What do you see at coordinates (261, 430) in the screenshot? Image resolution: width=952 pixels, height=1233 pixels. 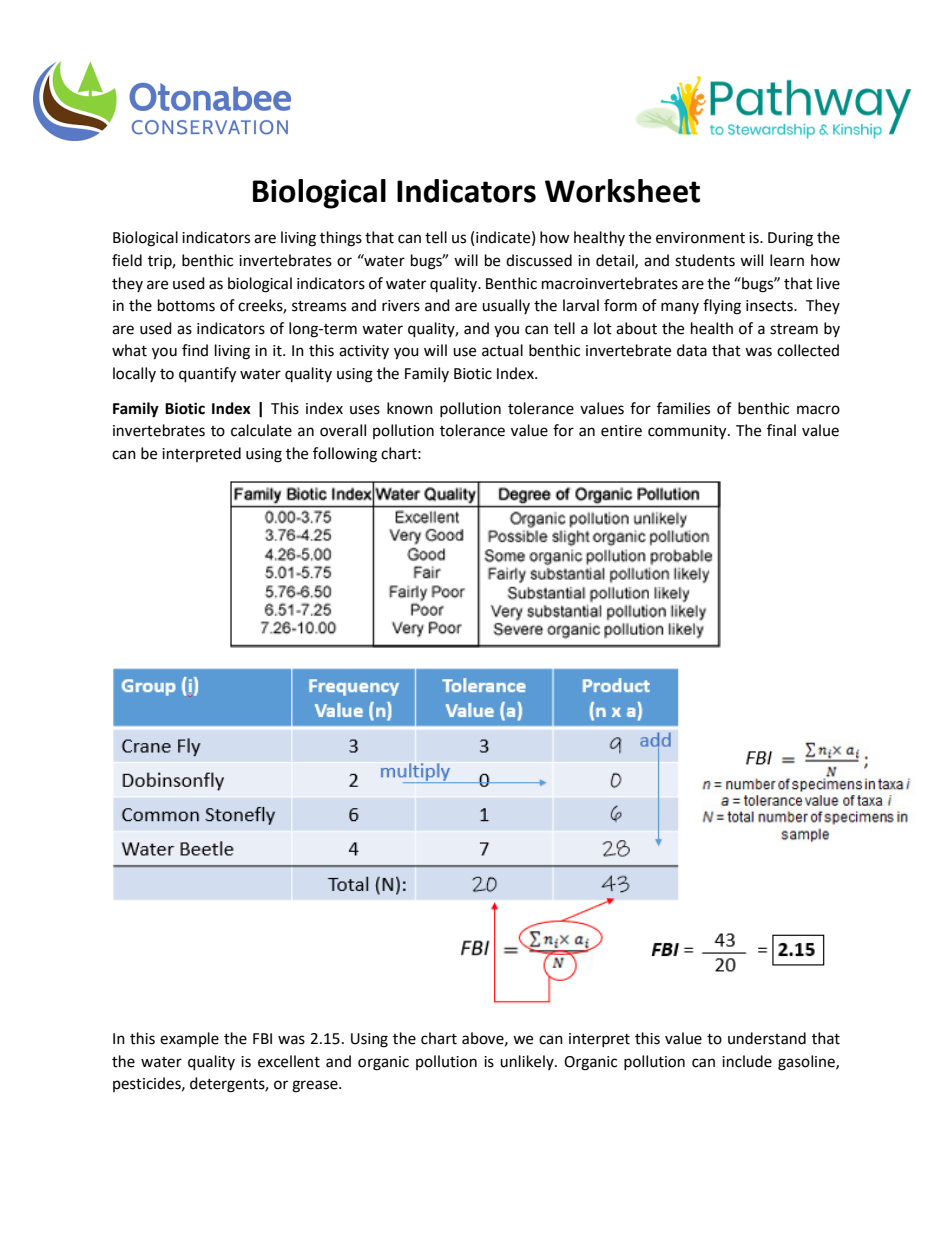 I see `calculate` at bounding box center [261, 430].
